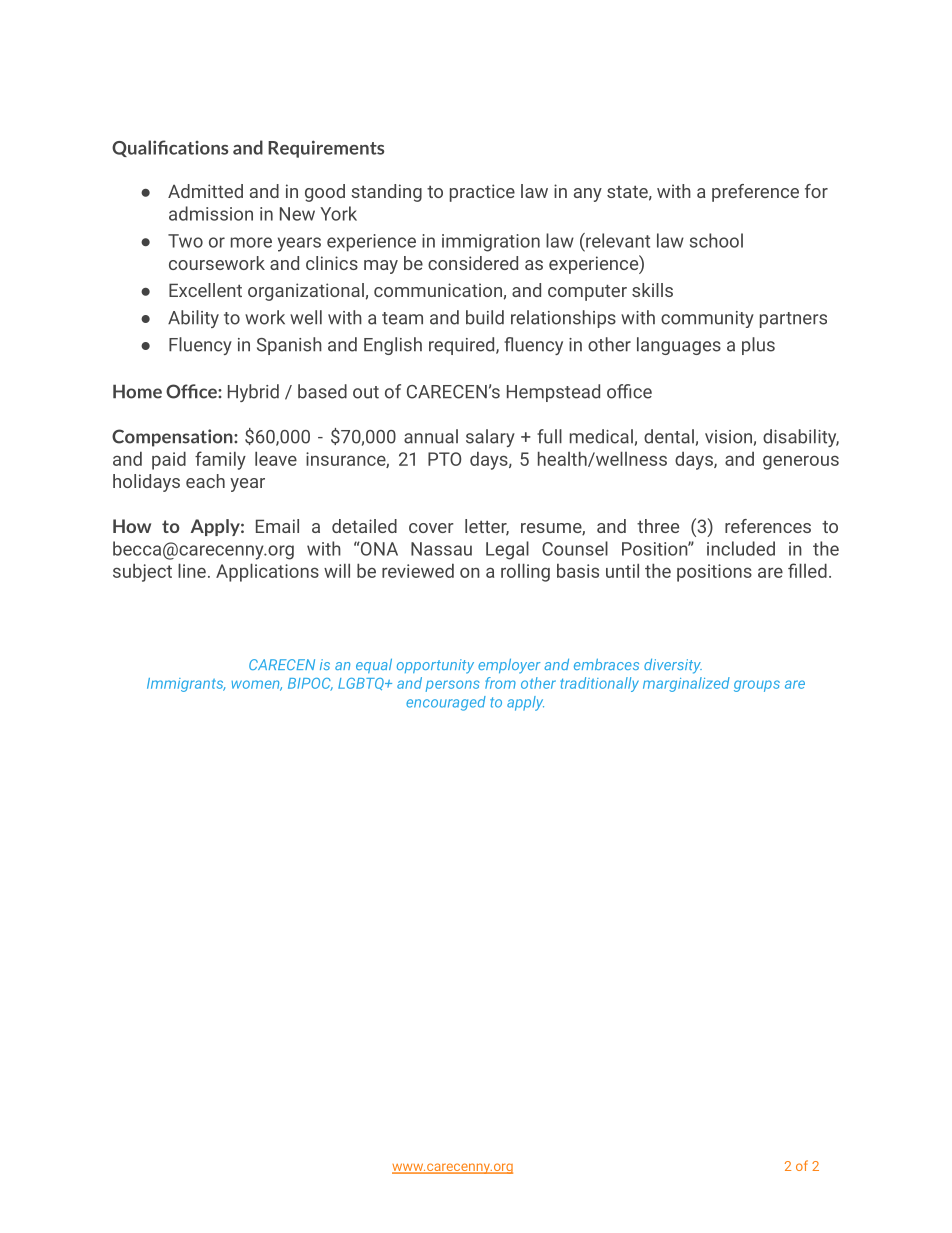 This screenshot has height=1233, width=952. What do you see at coordinates (755, 193) in the screenshot?
I see `preference` at bounding box center [755, 193].
